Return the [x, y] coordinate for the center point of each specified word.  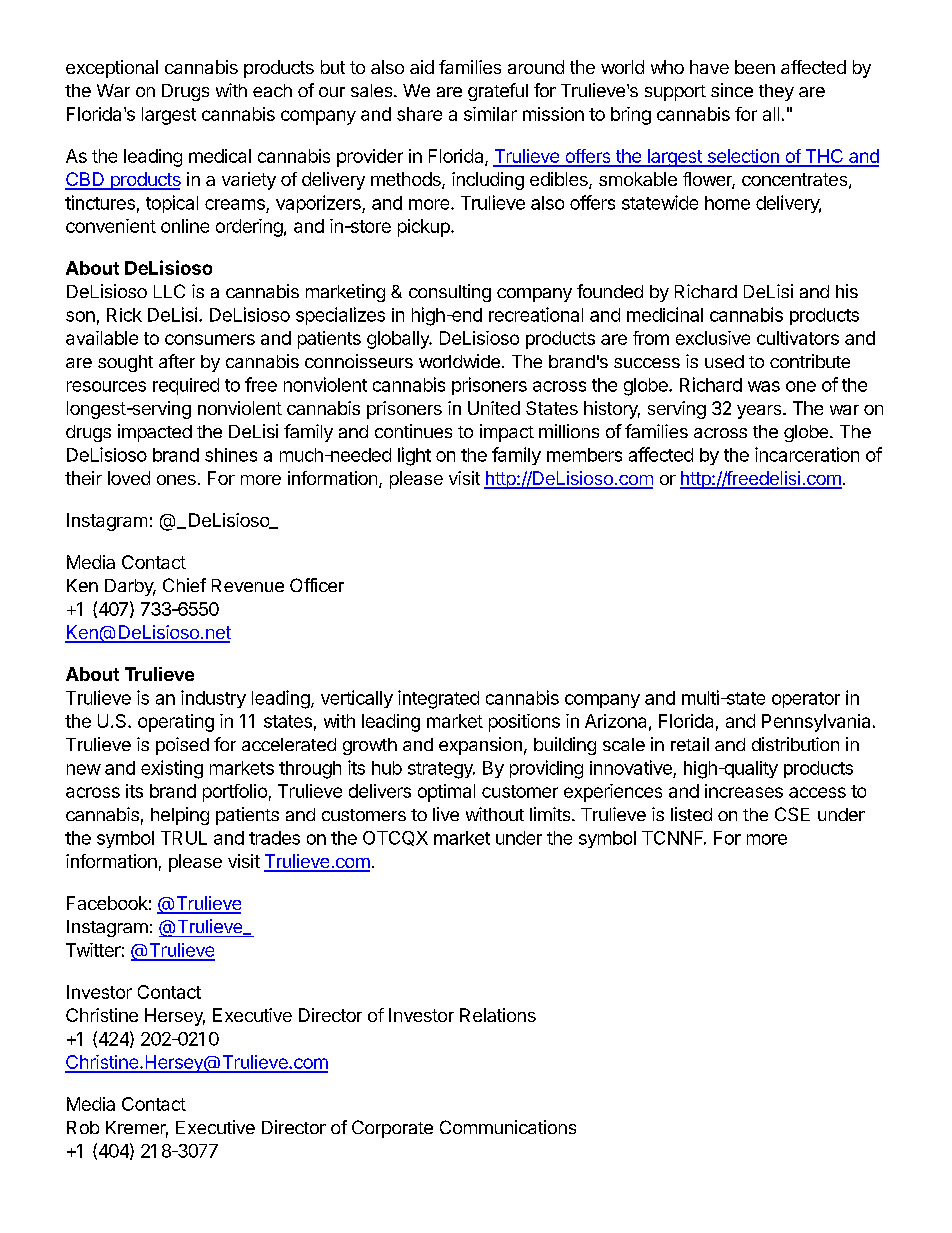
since [732, 90]
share [419, 114]
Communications [508, 1127]
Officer [317, 585]
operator [806, 700]
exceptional [112, 69]
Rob [83, 1127]
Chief [184, 585]
